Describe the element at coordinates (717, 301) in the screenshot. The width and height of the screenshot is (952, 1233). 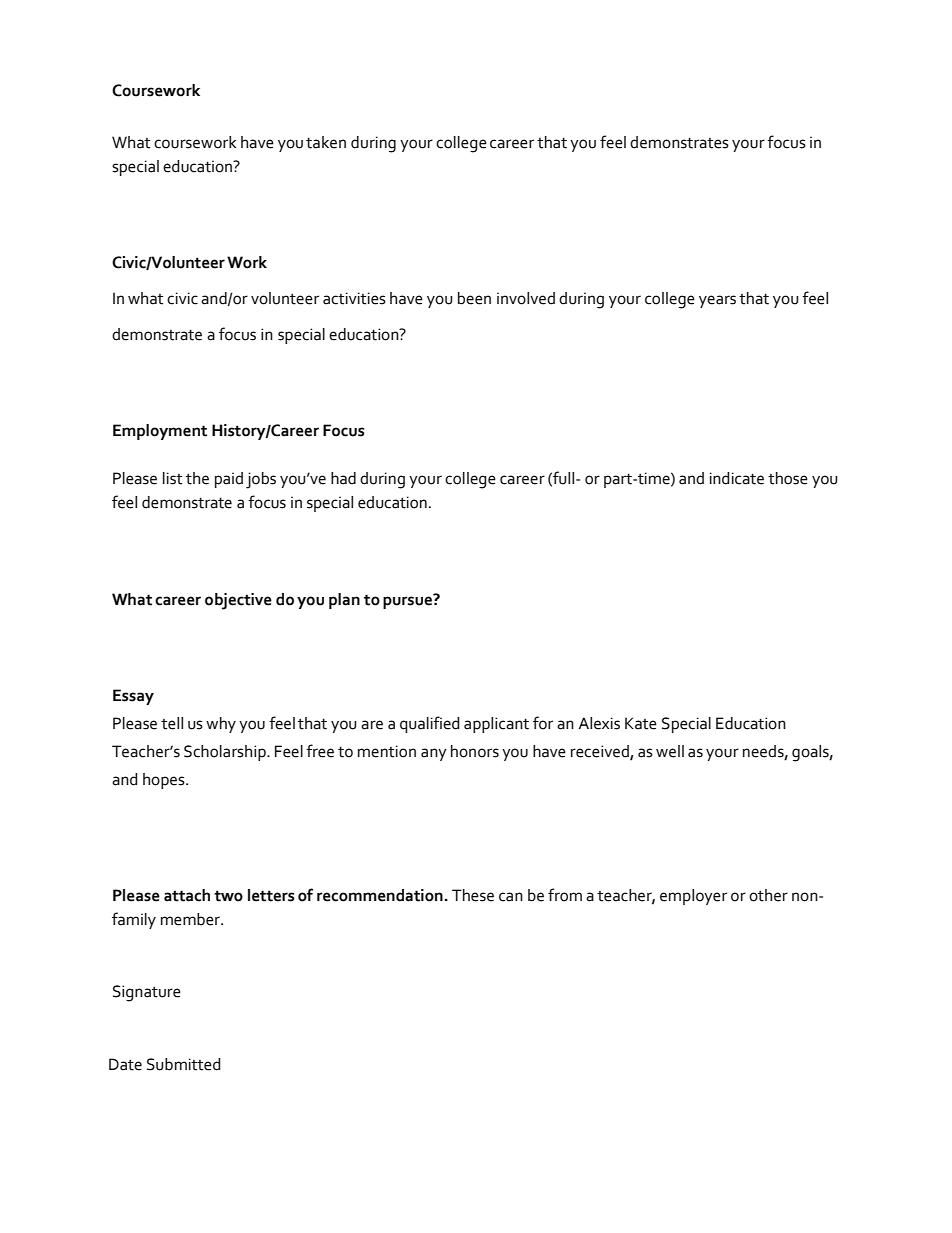
I see `years` at that location.
